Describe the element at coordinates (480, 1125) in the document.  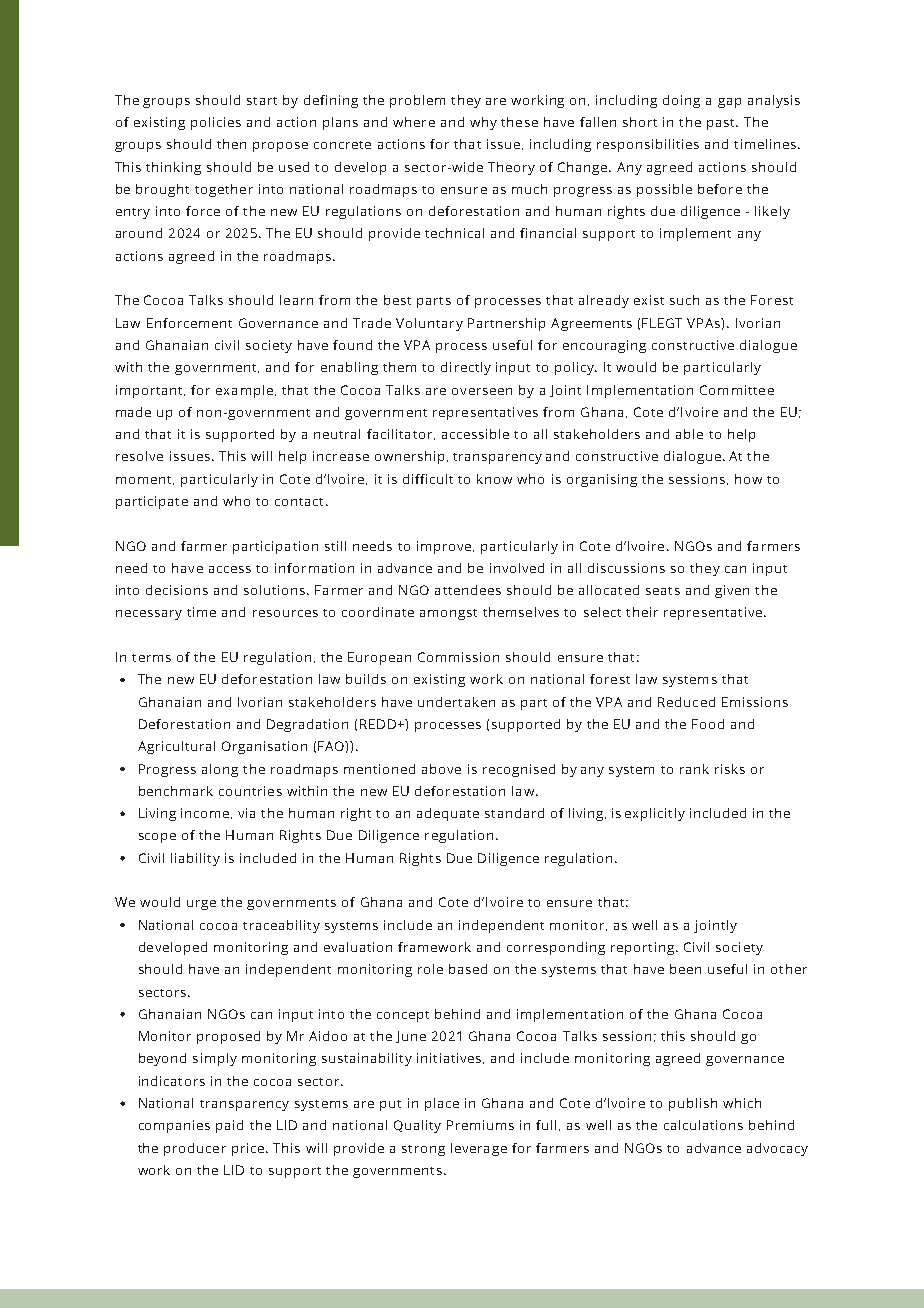
I see `Premiums` at that location.
